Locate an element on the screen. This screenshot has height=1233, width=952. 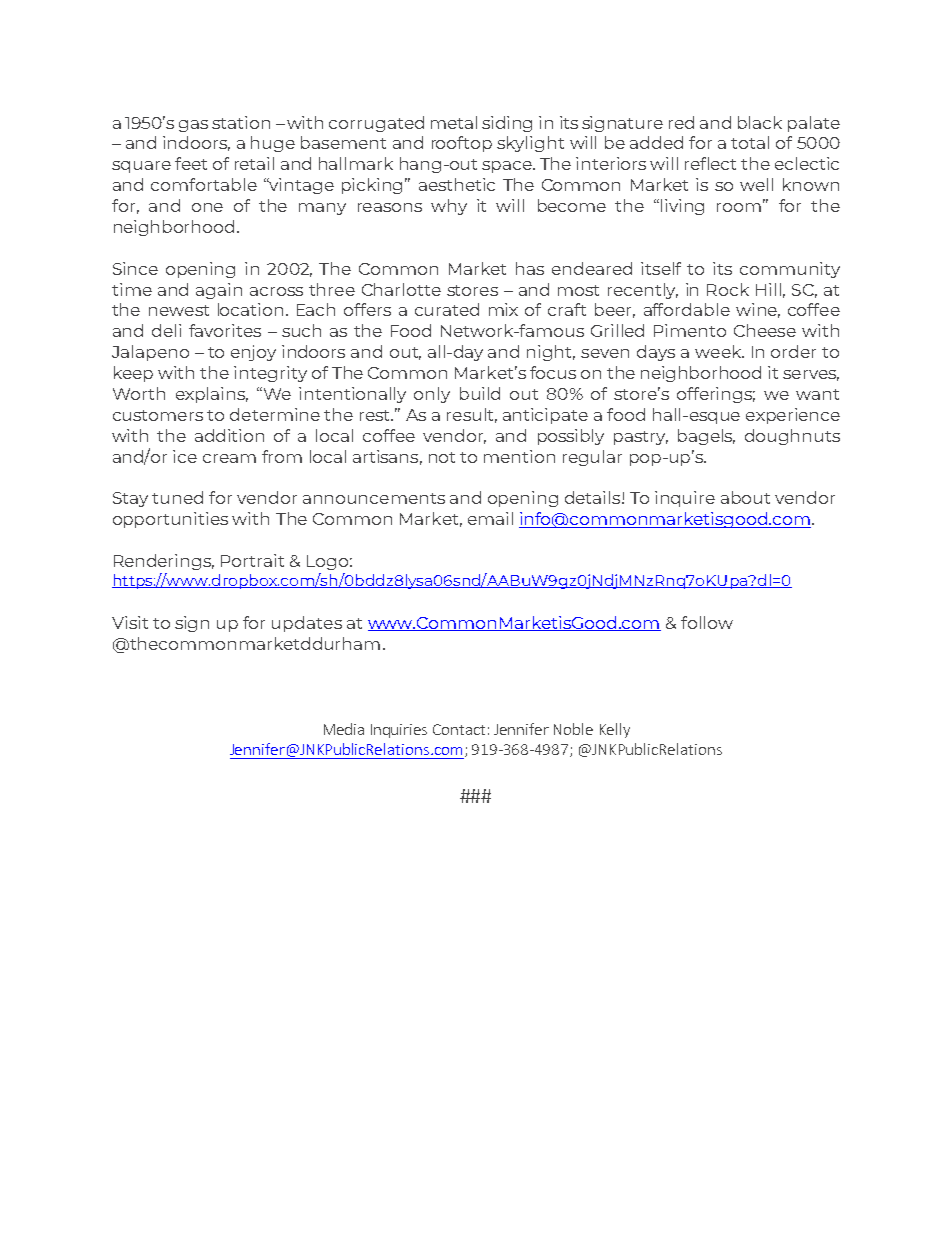
email is located at coordinates (490, 518).
